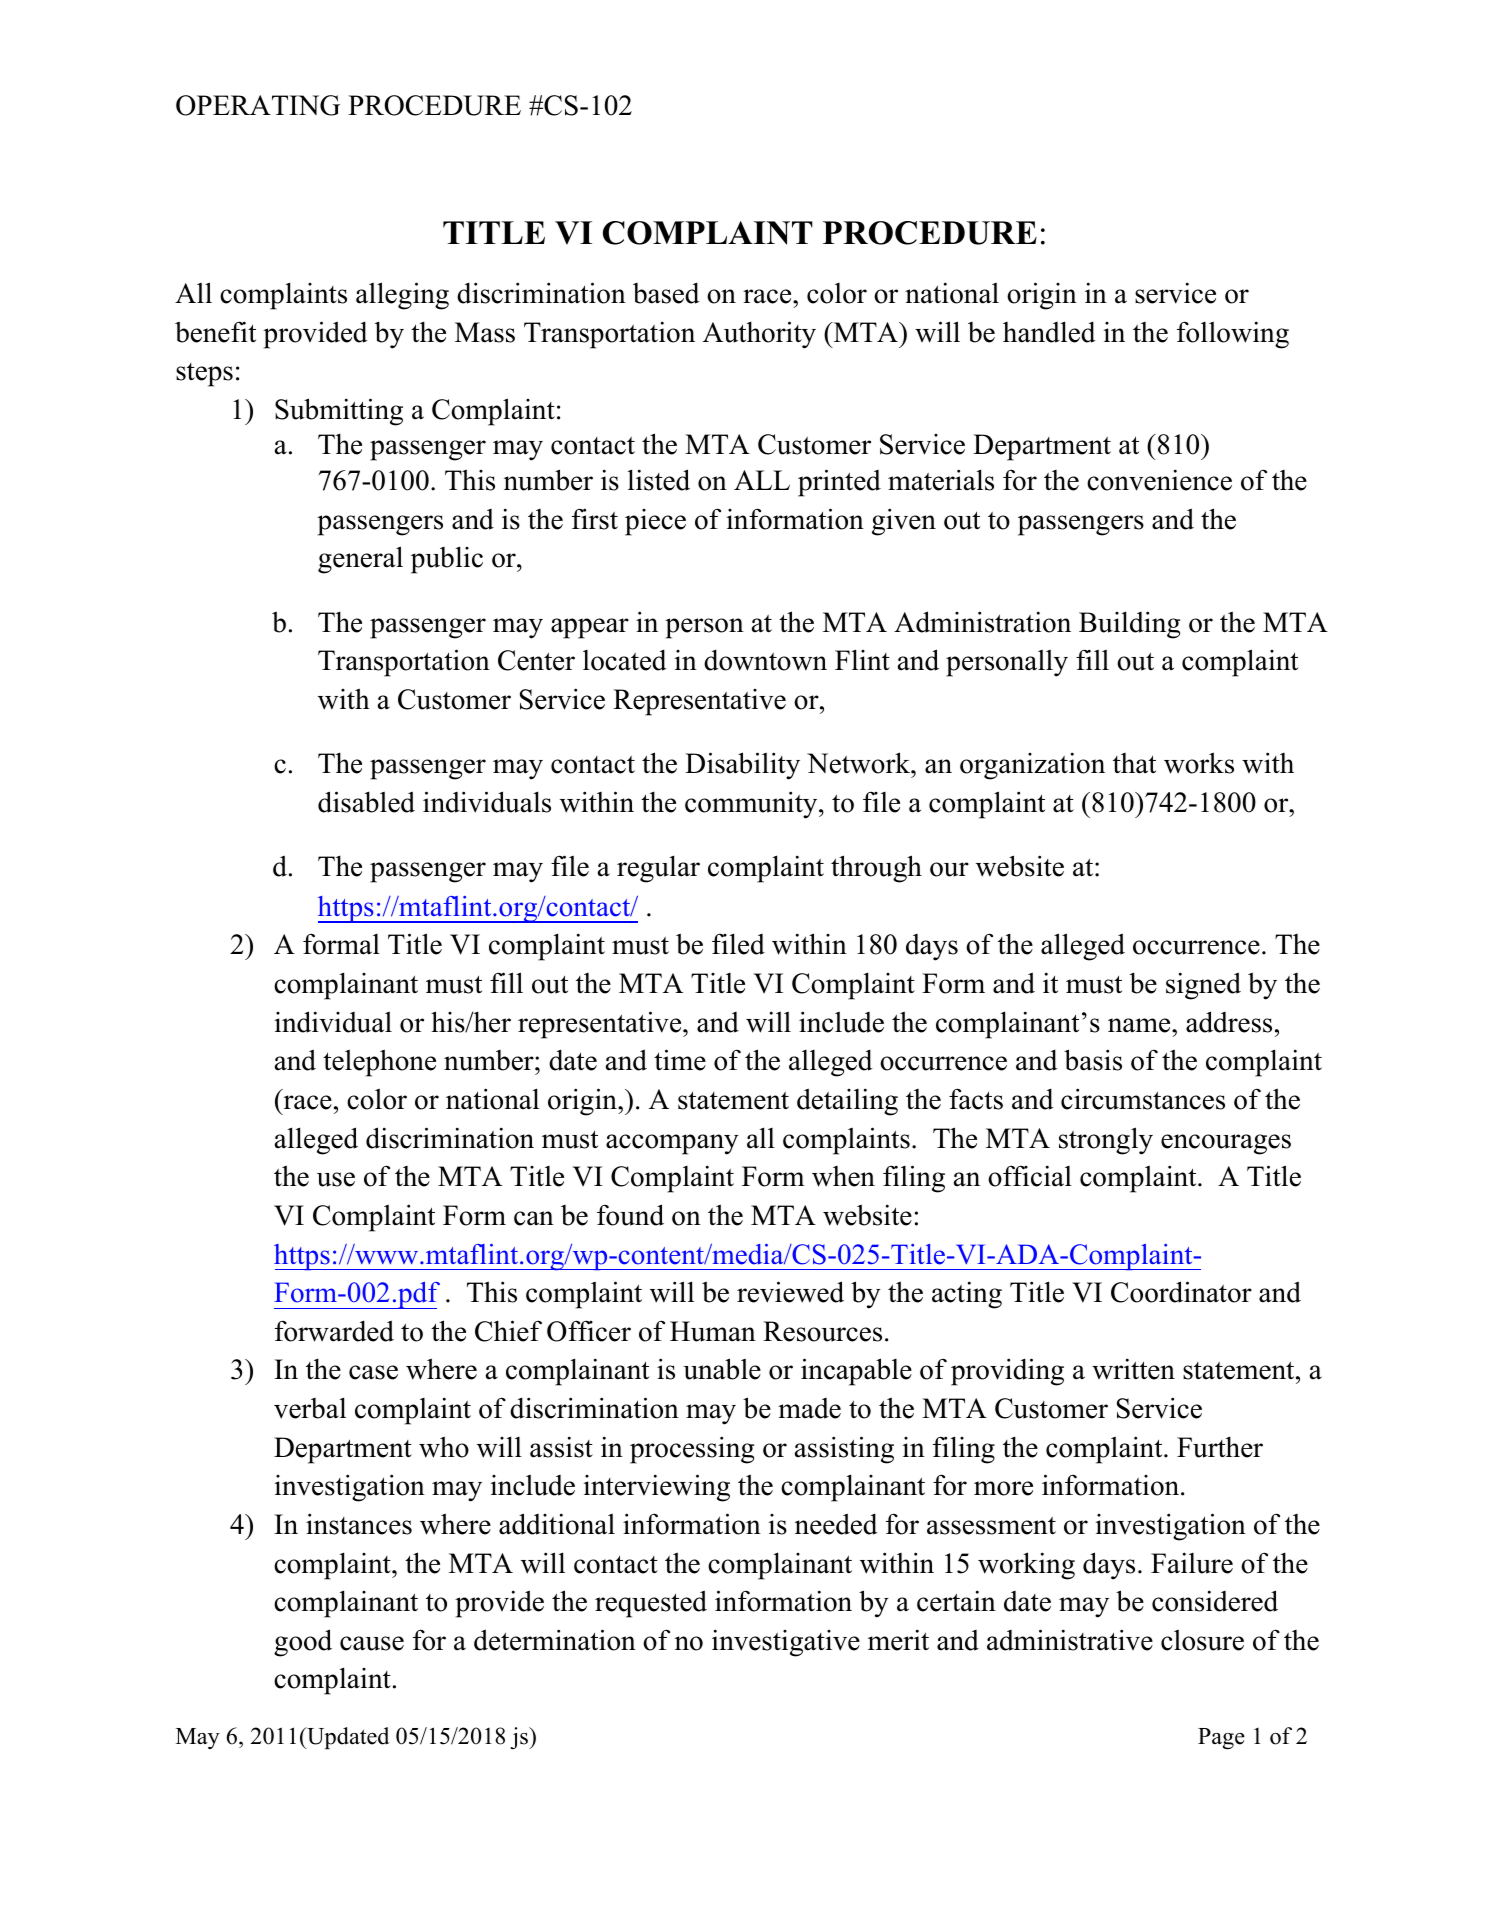 This screenshot has width=1490, height=1928. I want to click on good, so click(303, 1643).
